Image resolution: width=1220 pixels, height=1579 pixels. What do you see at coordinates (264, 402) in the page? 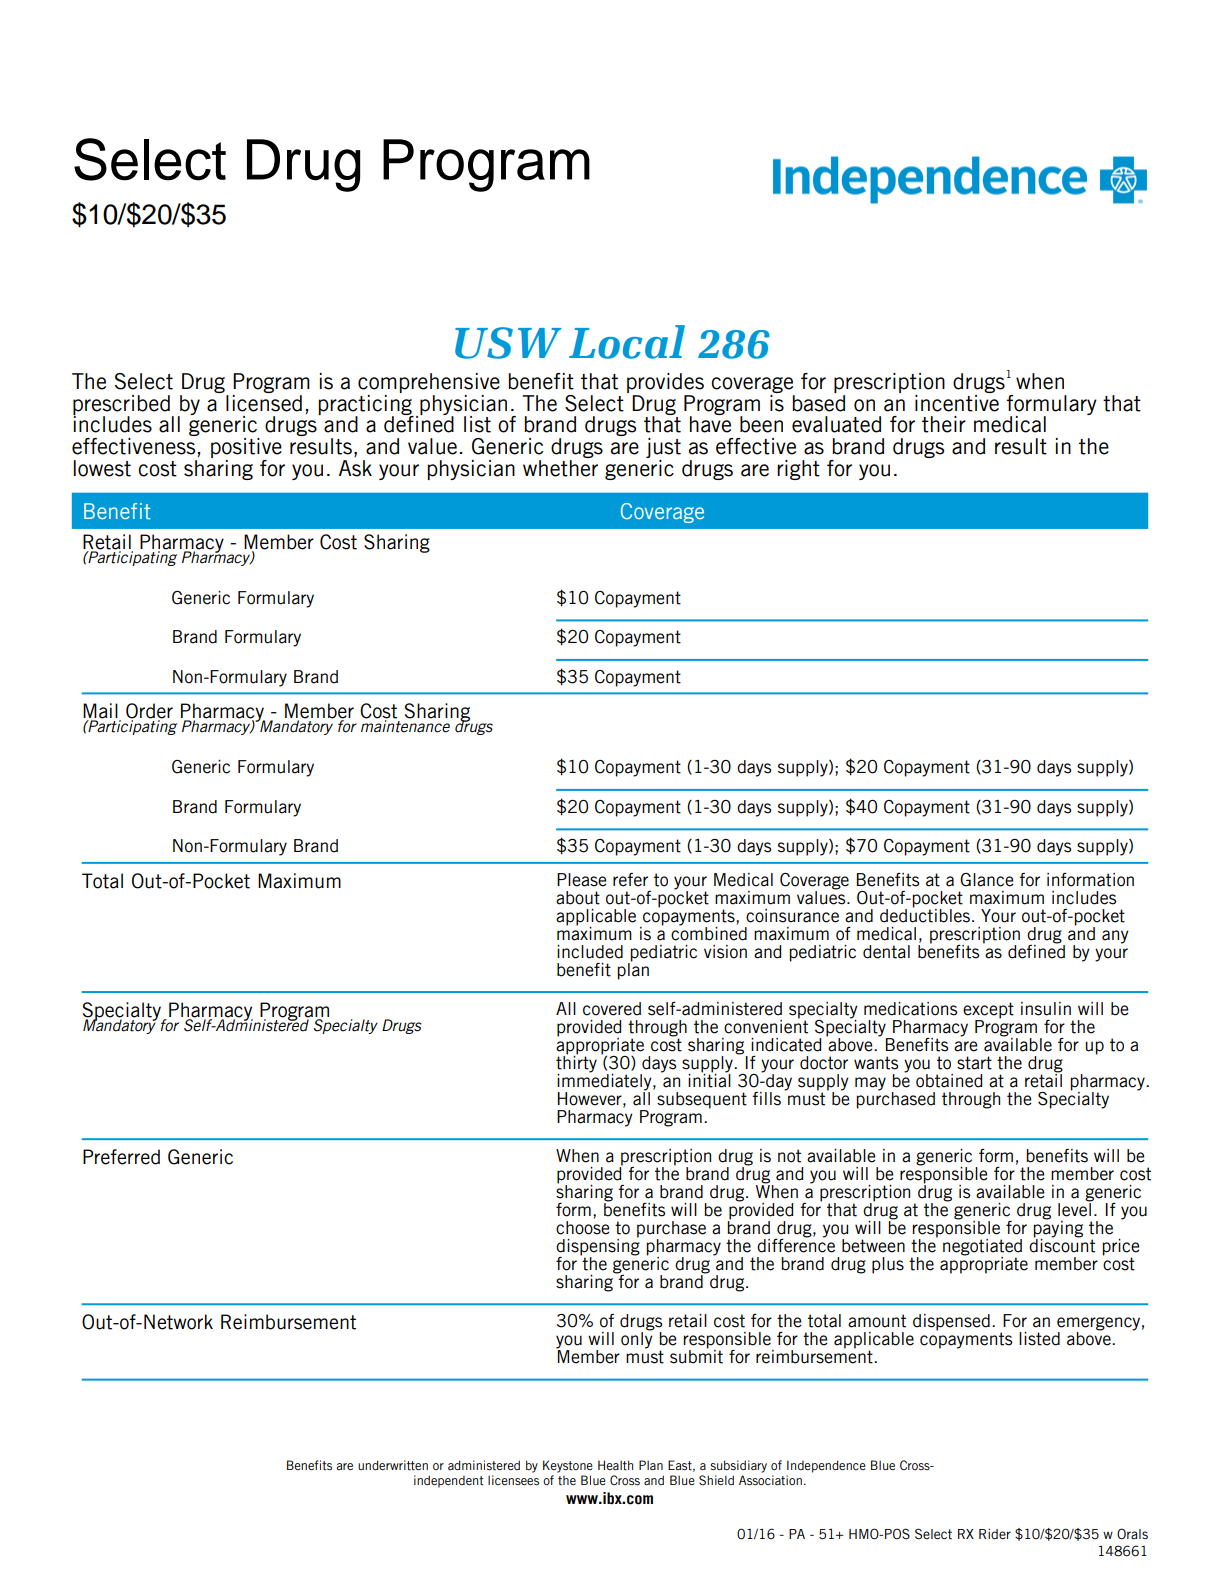
I see `licensed` at bounding box center [264, 402].
